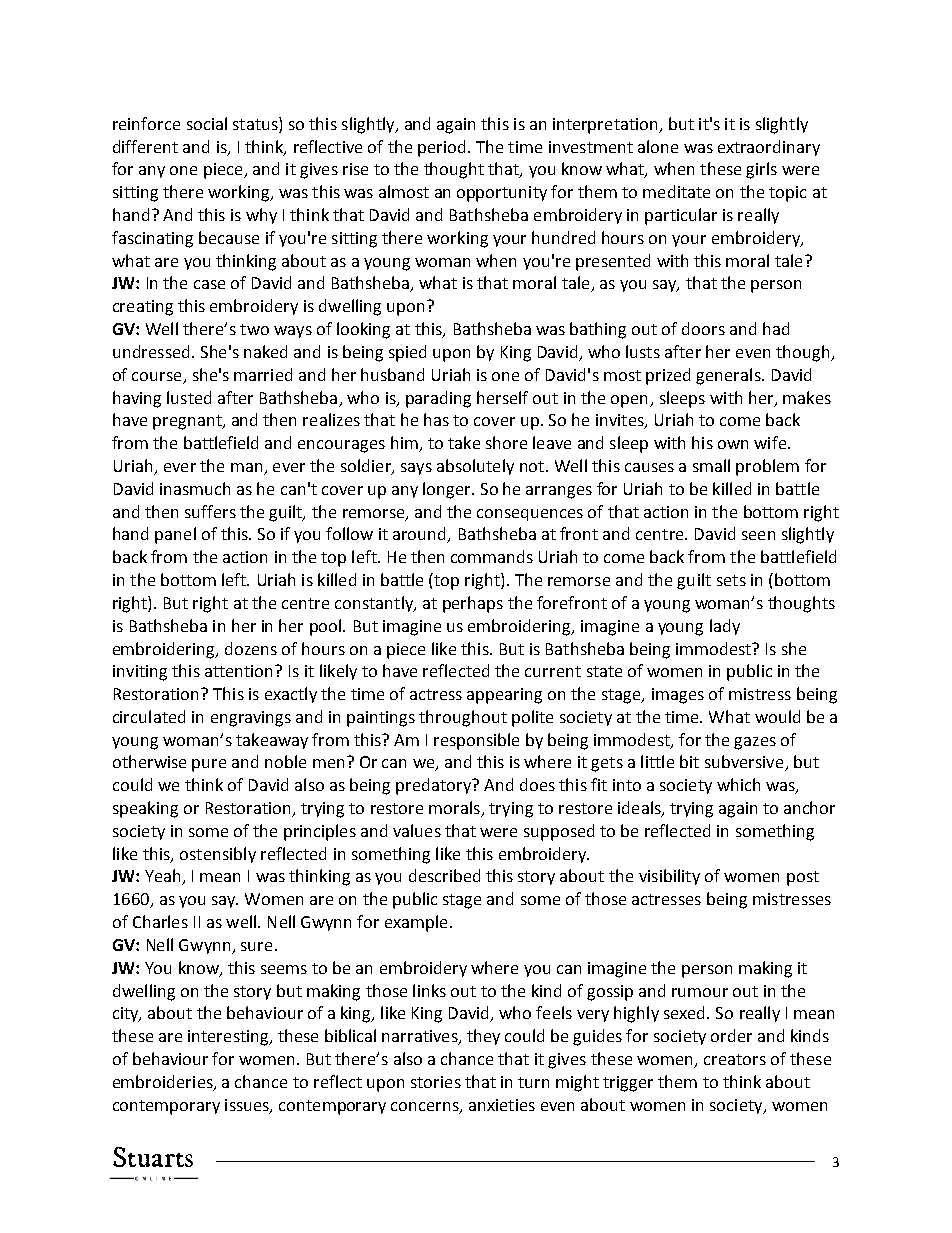  What do you see at coordinates (207, 123) in the screenshot?
I see `social` at bounding box center [207, 123].
